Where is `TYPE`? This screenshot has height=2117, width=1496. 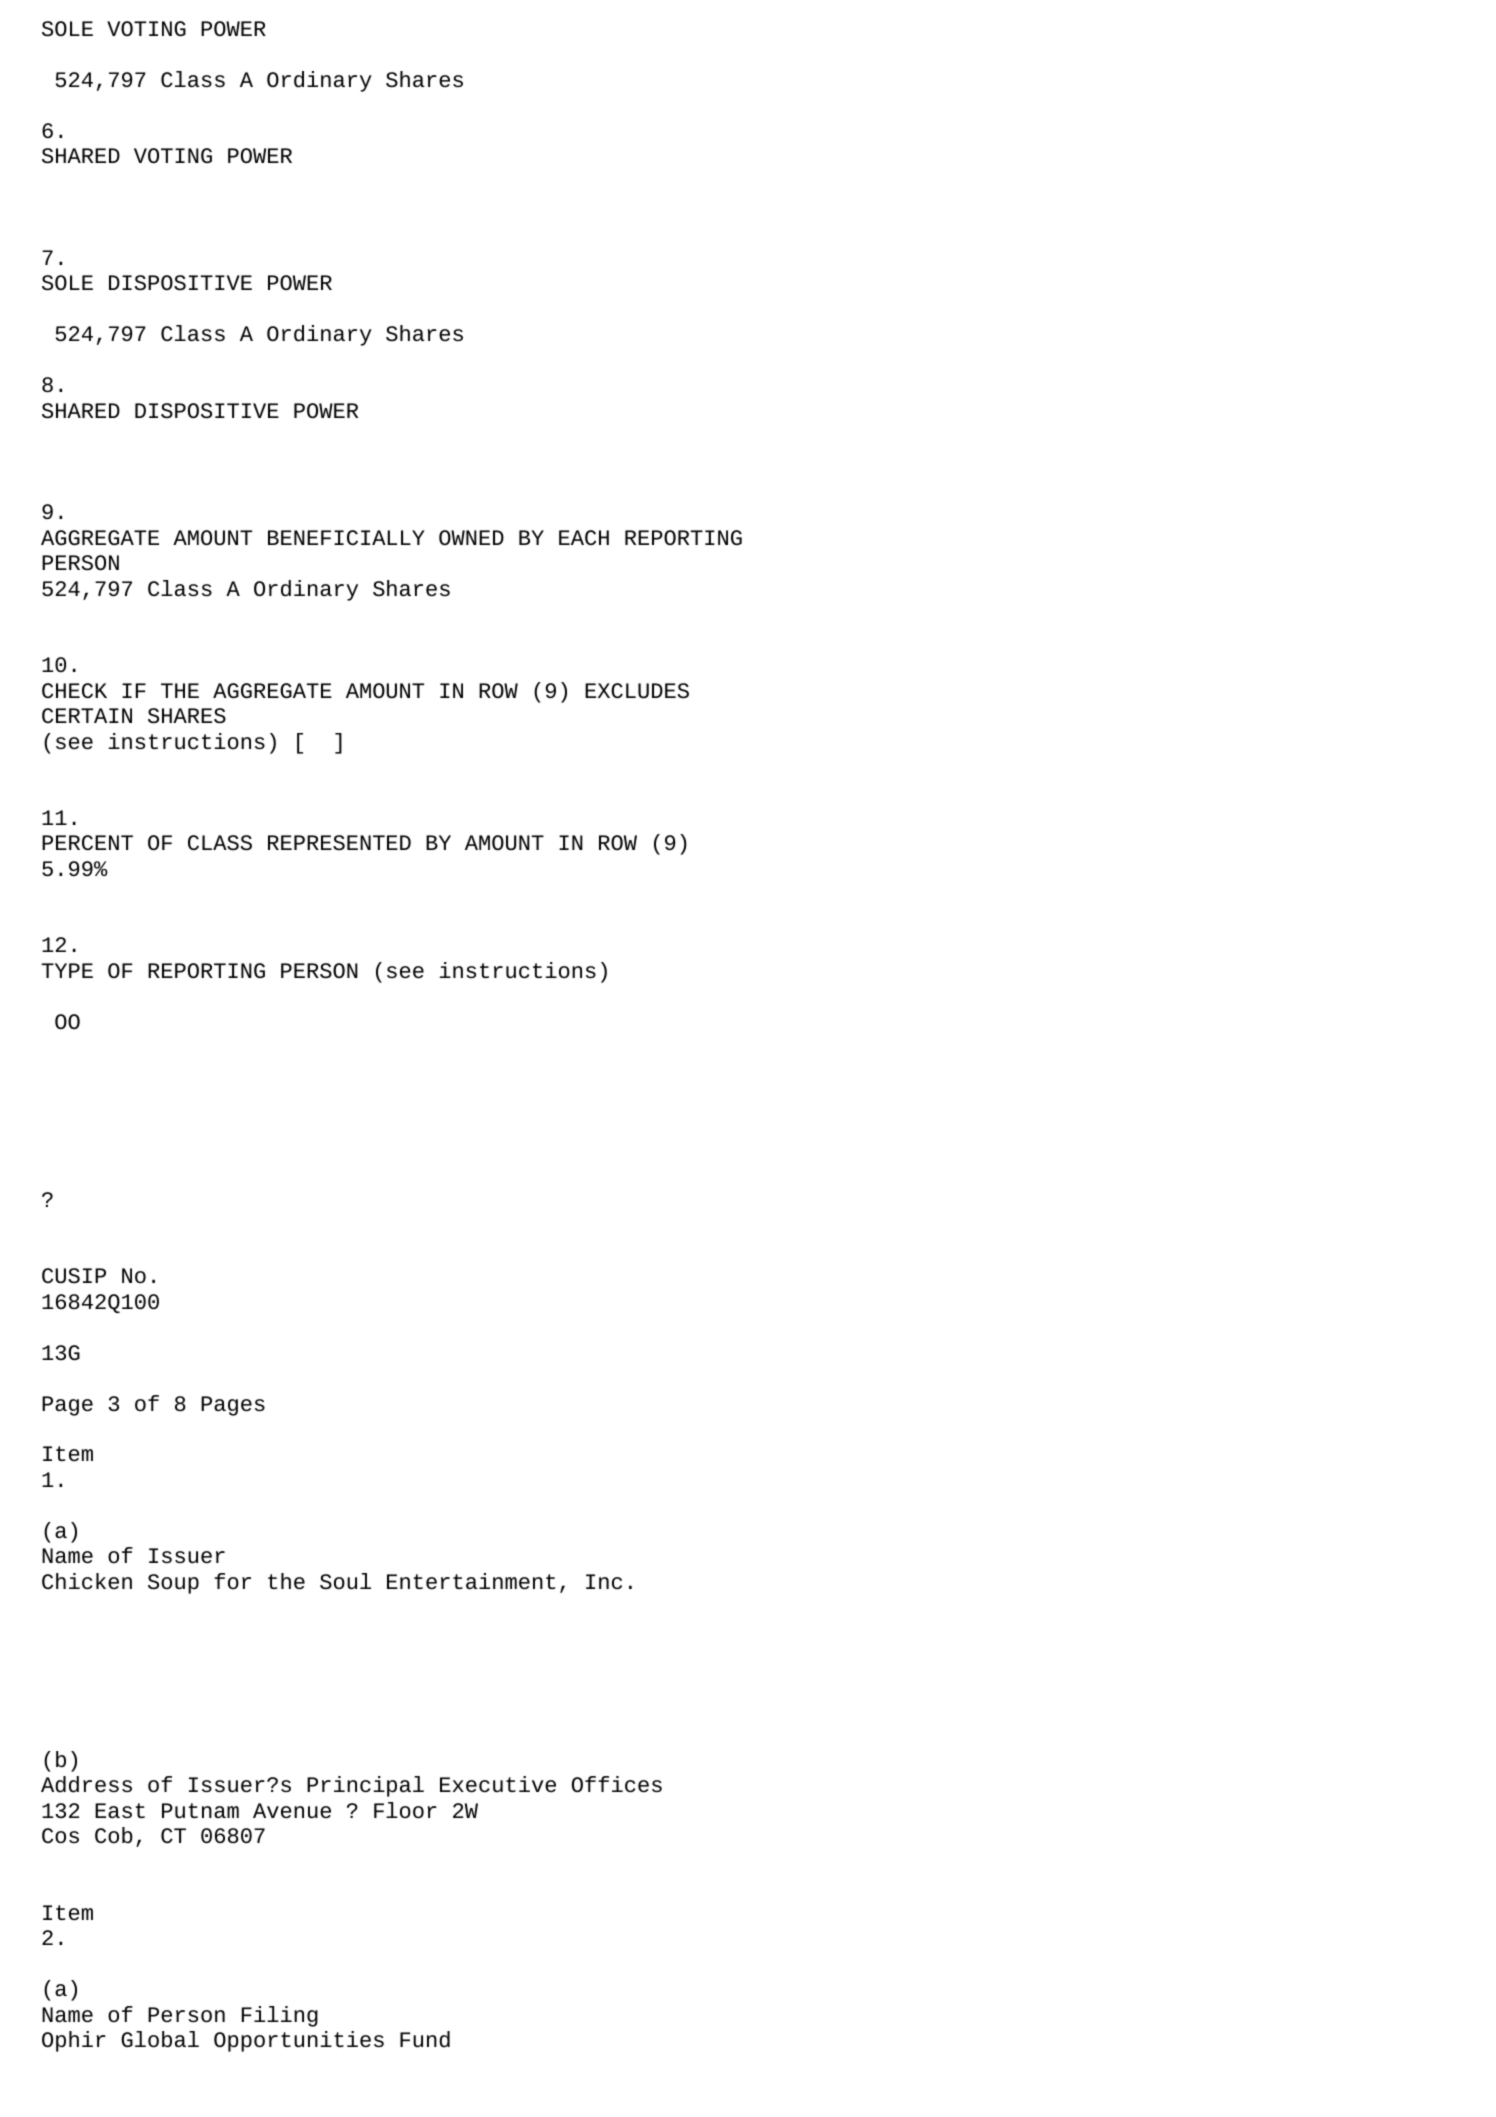
TYPE is located at coordinates (67, 970).
